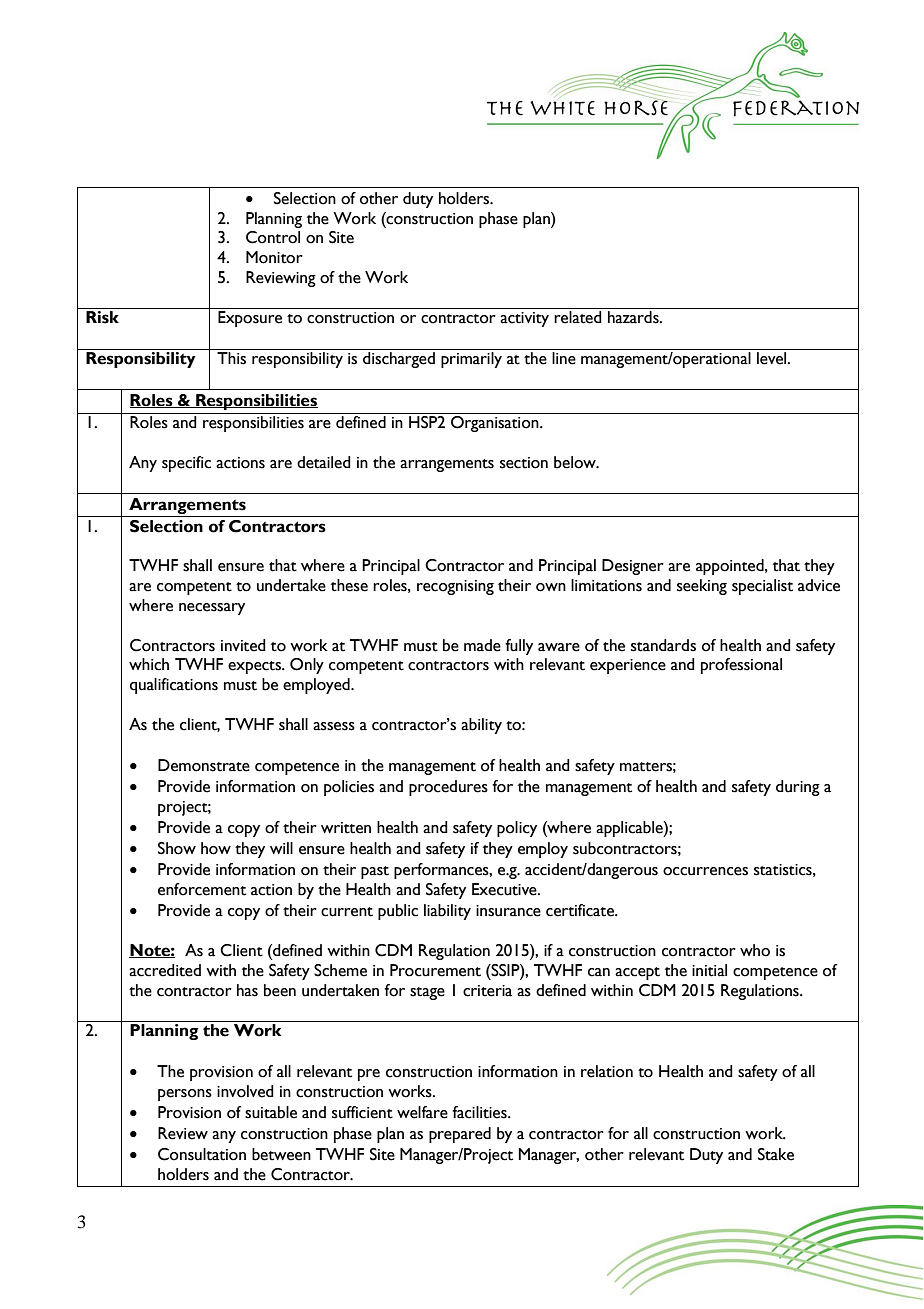  What do you see at coordinates (524, 319) in the screenshot?
I see `activity` at bounding box center [524, 319].
